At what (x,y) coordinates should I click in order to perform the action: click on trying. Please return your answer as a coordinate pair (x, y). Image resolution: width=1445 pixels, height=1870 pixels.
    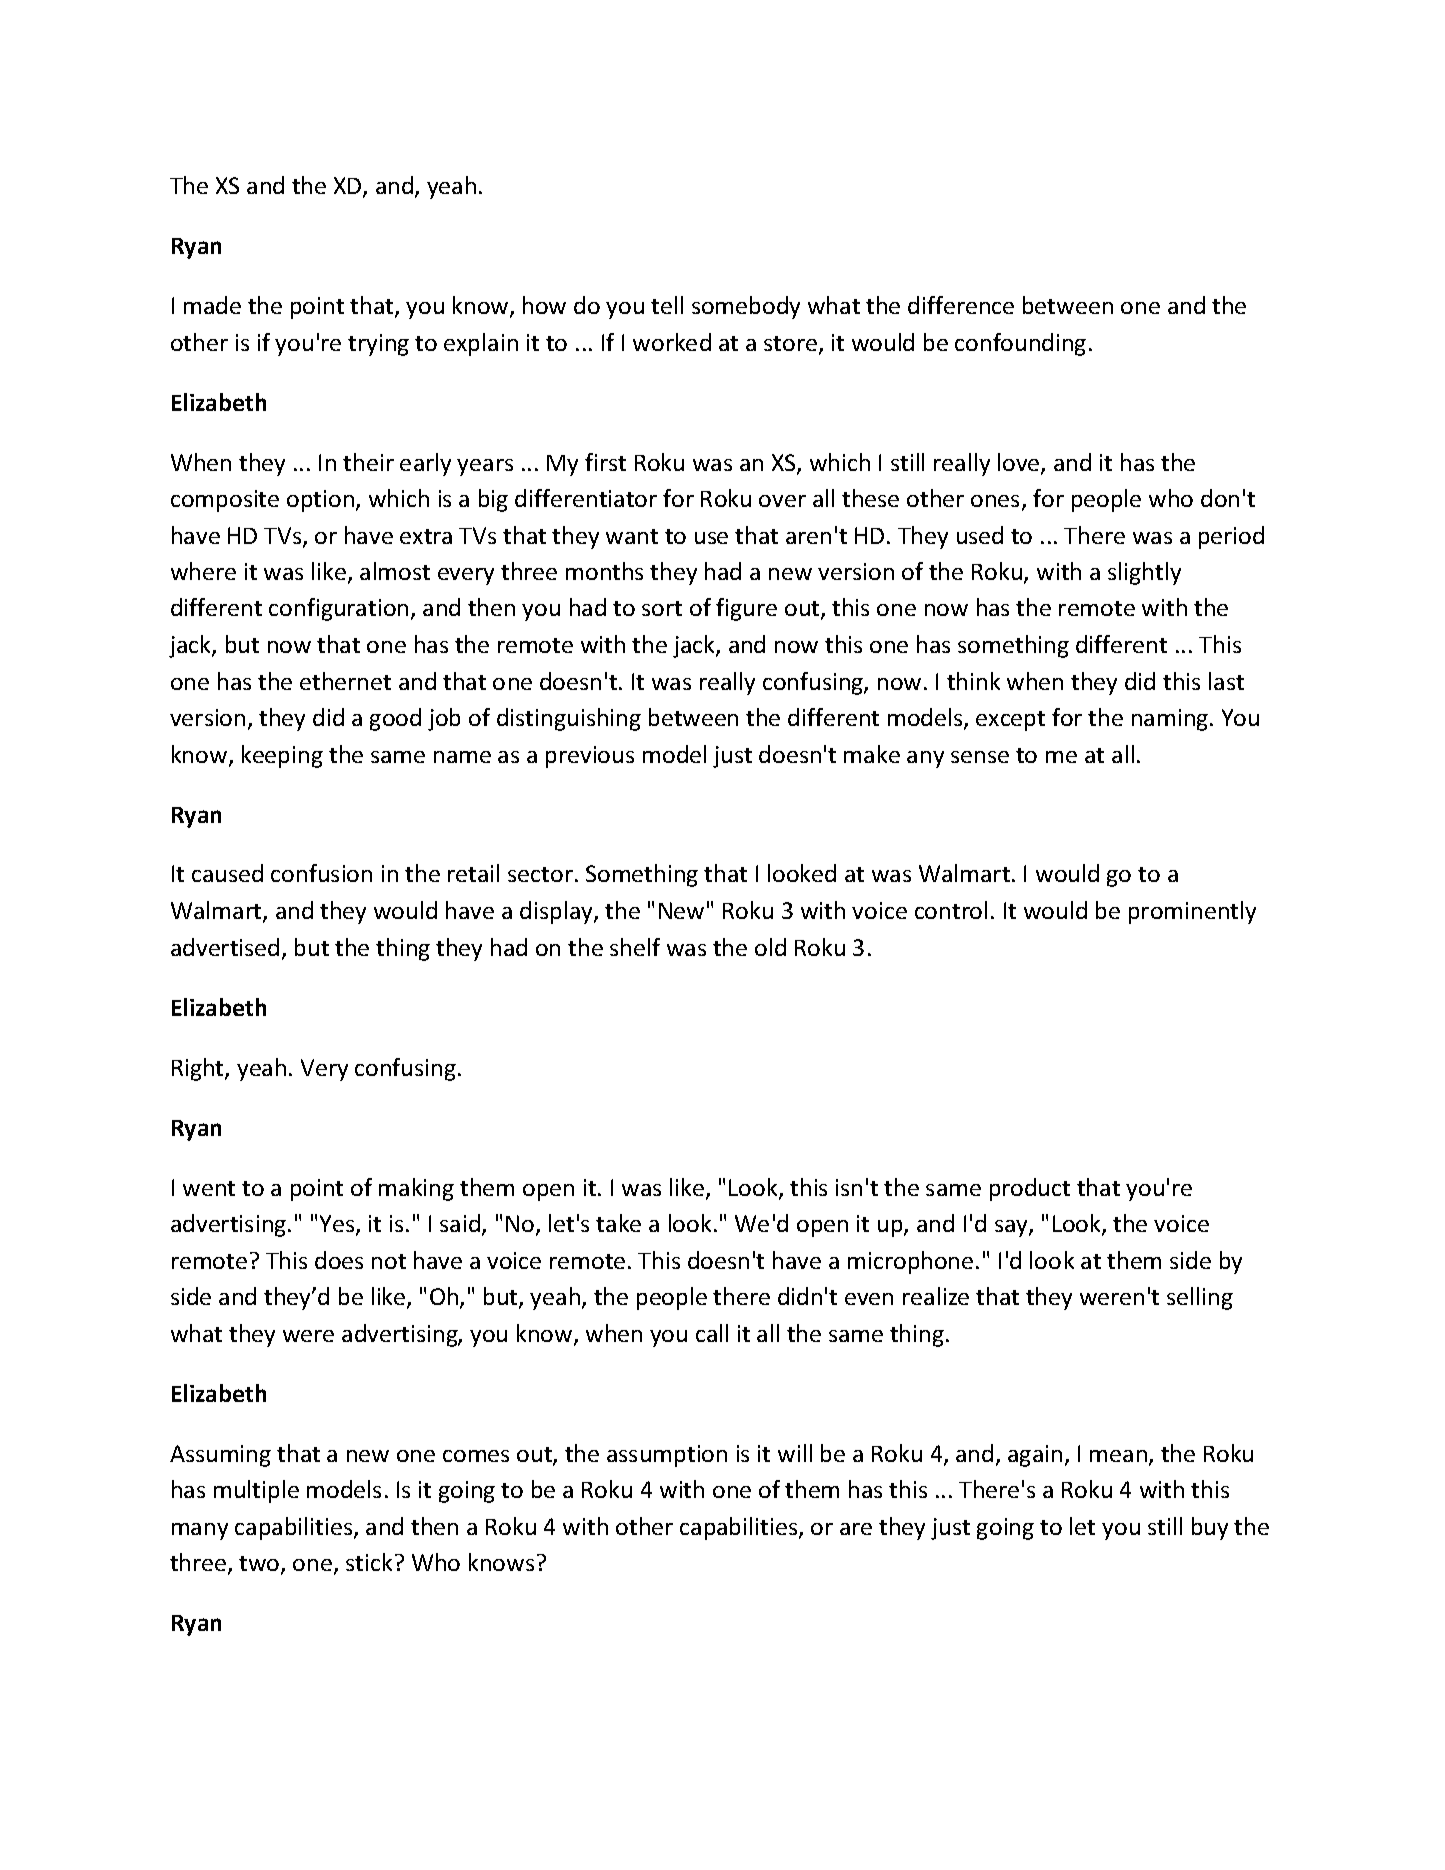
    Looking at the image, I should click on (378, 345).
